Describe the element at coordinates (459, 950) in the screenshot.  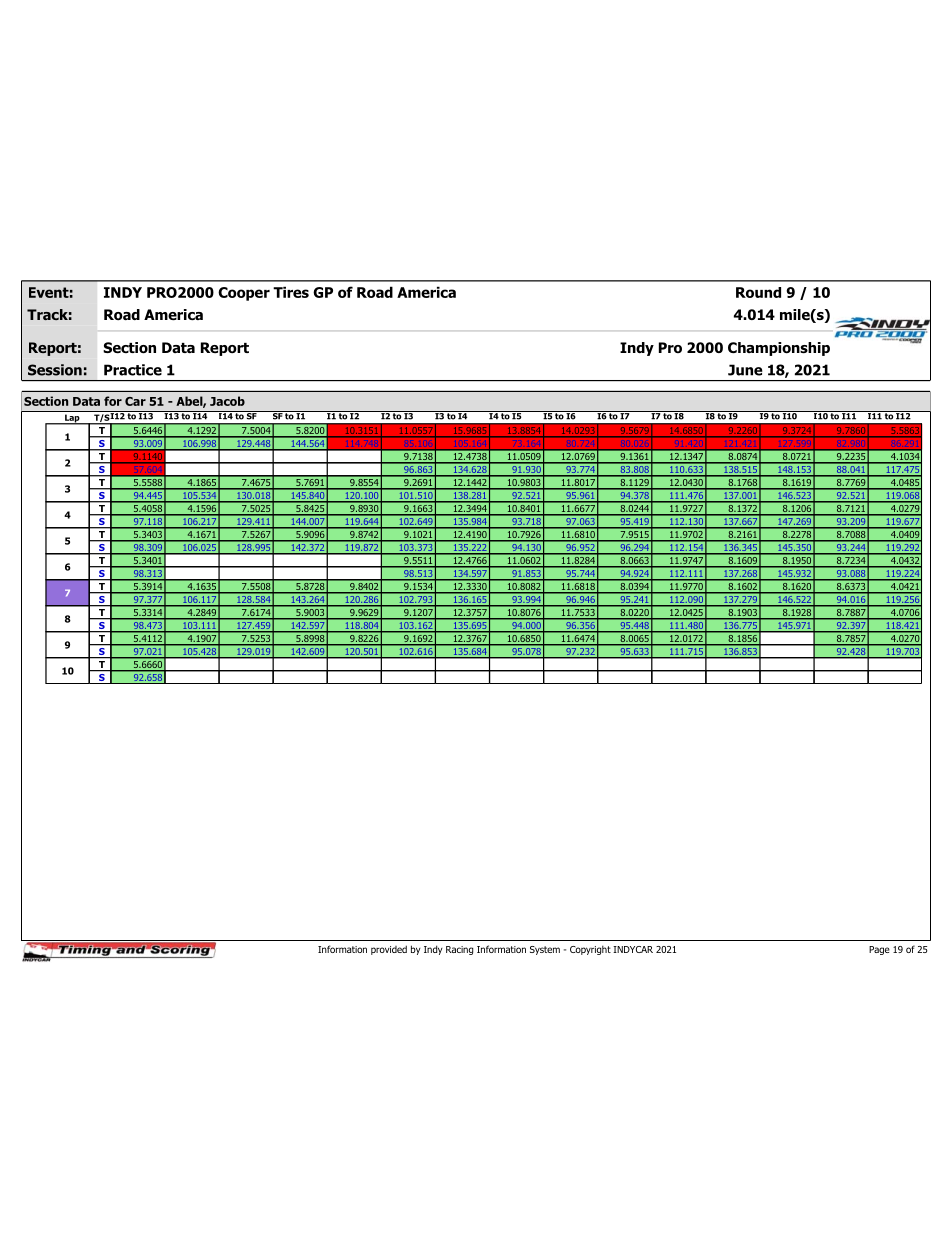
I see `Racing` at that location.
